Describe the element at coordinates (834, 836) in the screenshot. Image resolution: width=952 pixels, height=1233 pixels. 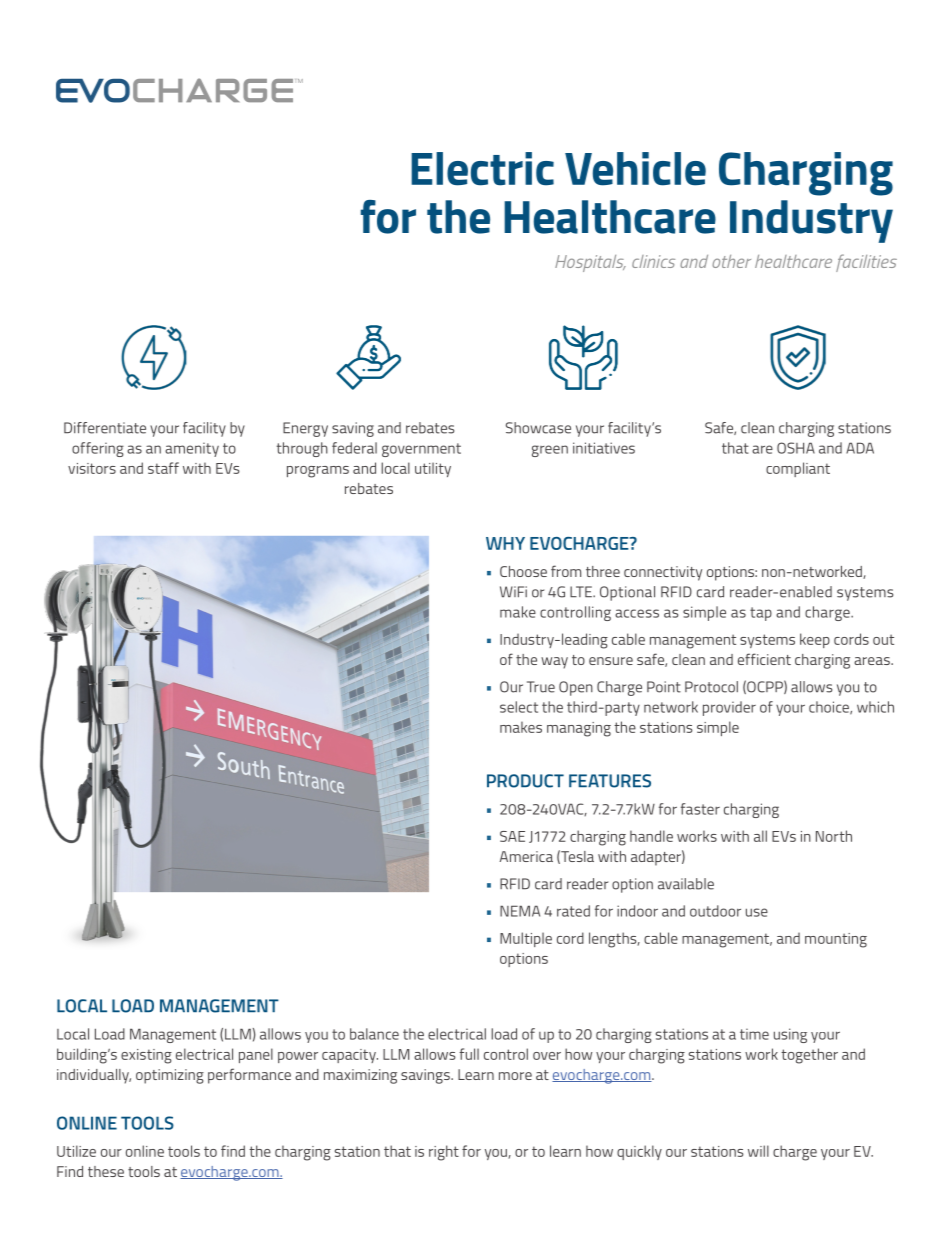
I see `North` at that location.
